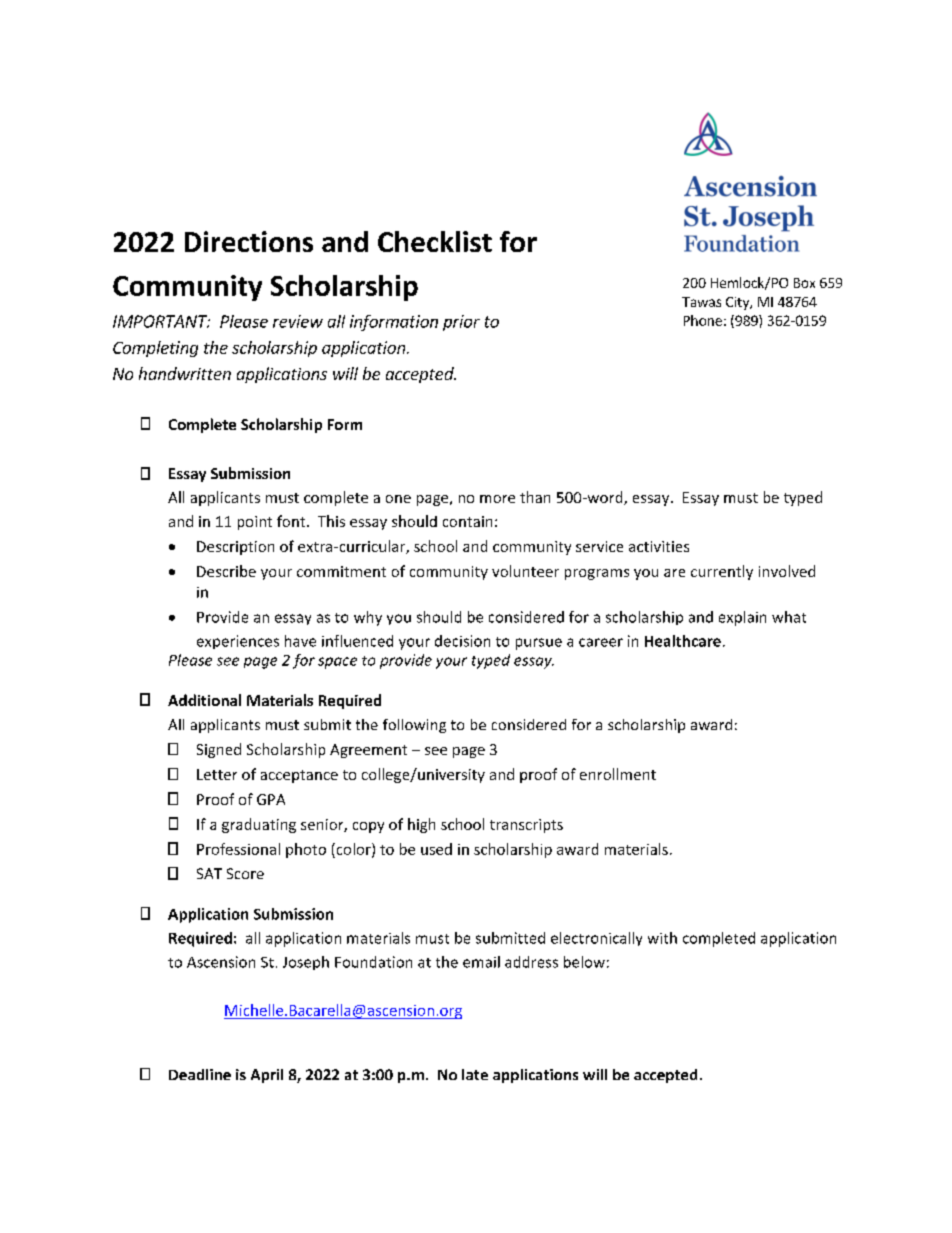 The width and height of the screenshot is (952, 1233). I want to click on point, so click(255, 523).
